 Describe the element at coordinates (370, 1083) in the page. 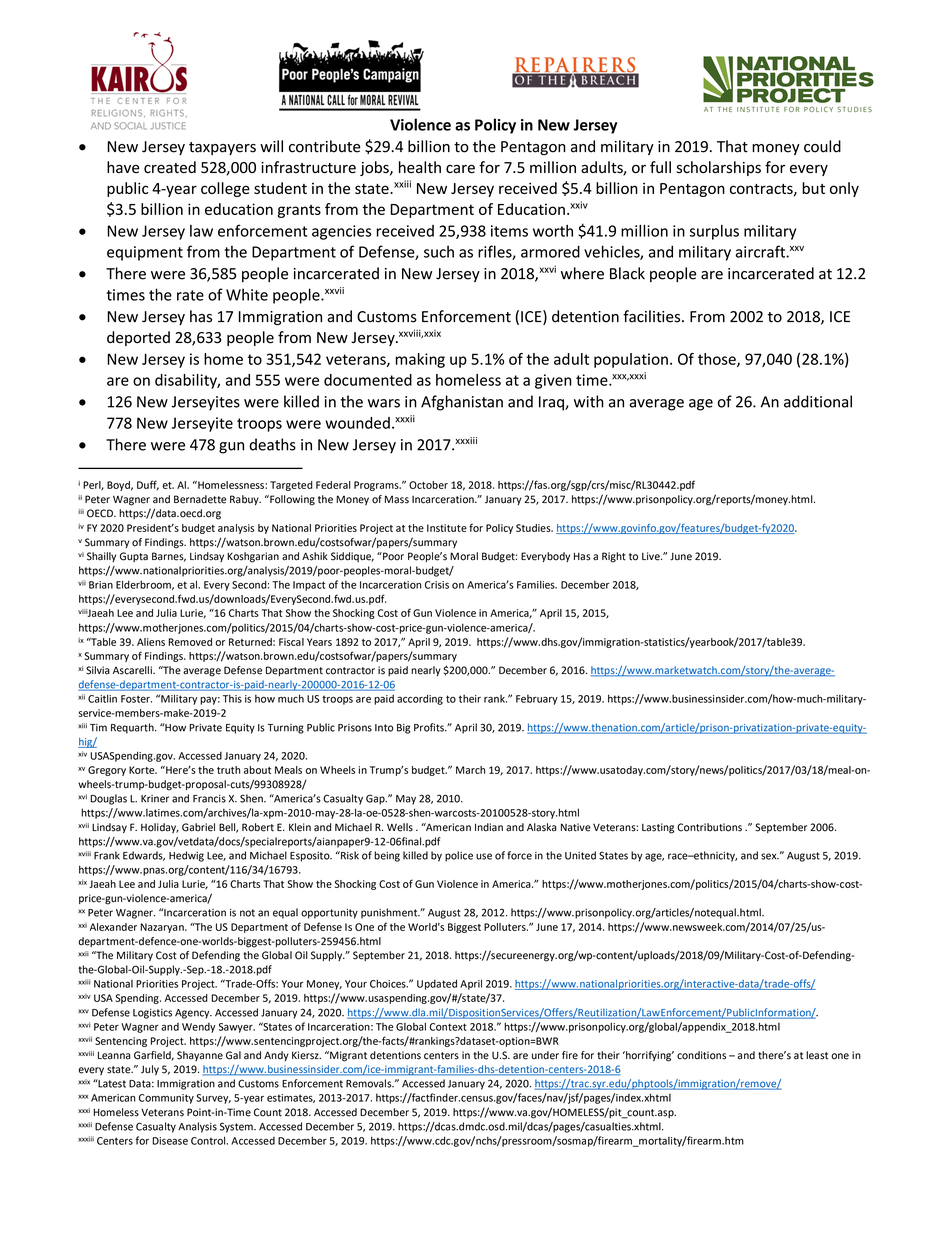

I see `Removals` at that location.
